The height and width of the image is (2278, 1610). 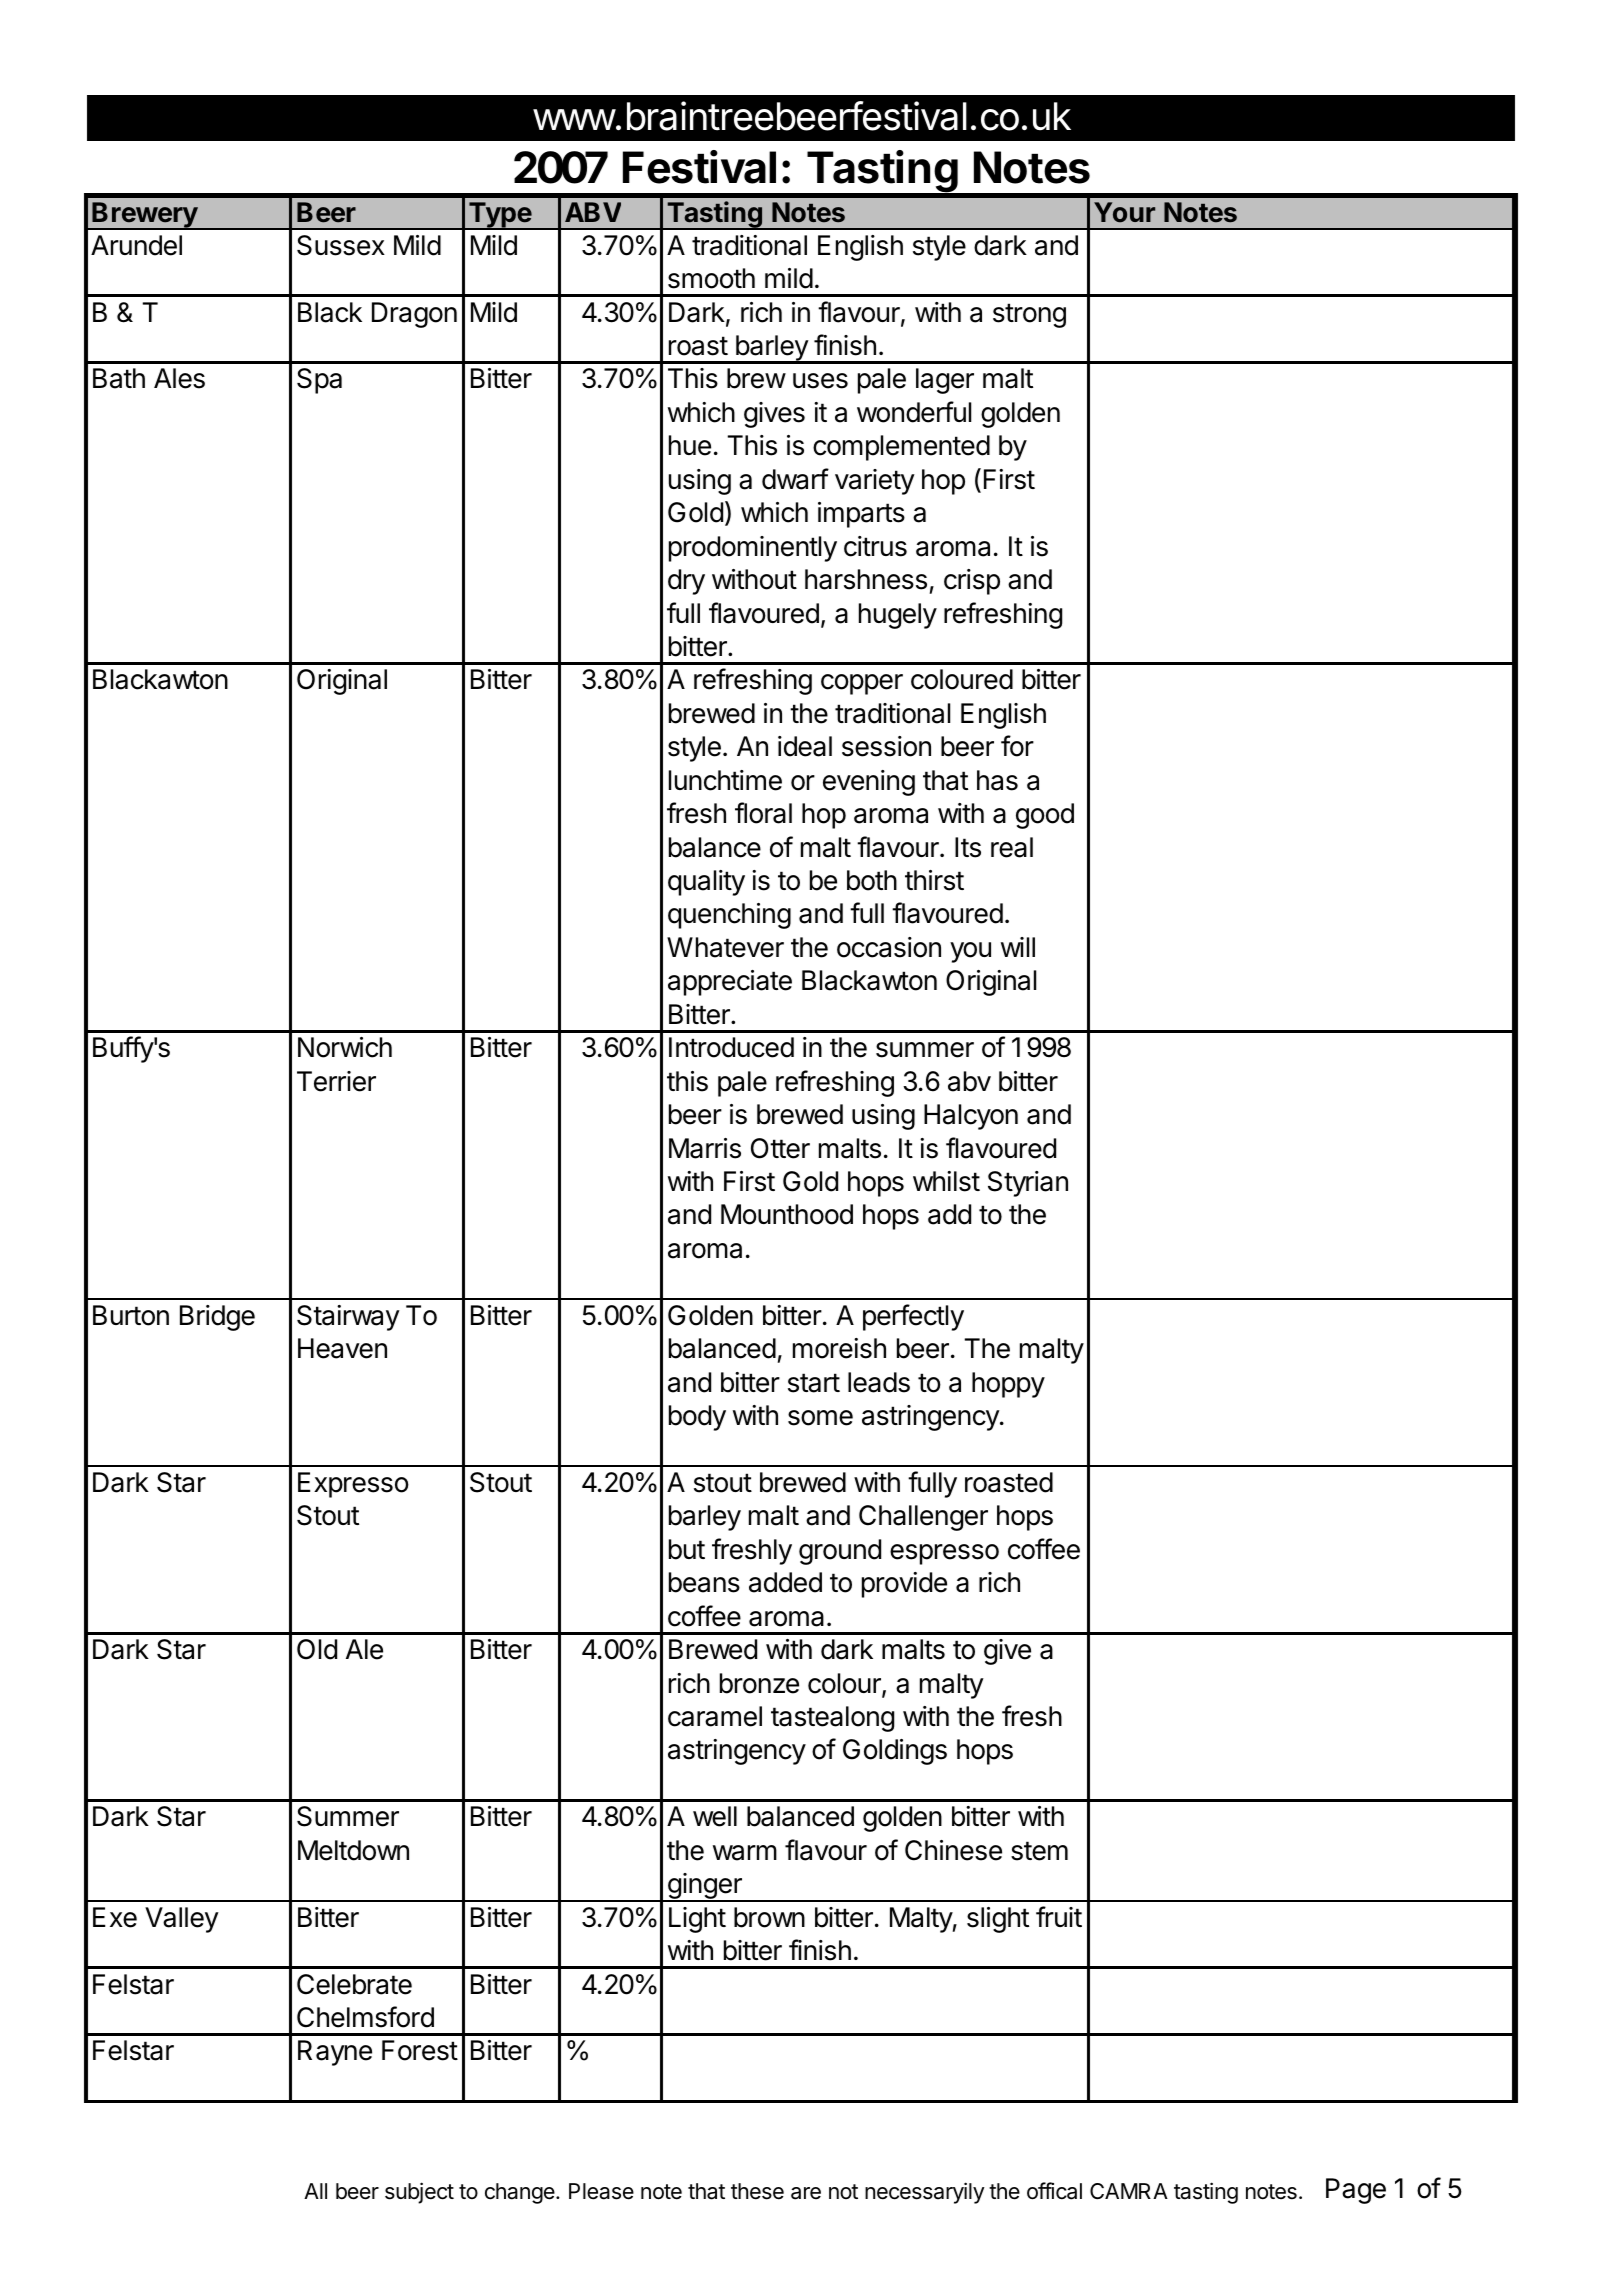 What do you see at coordinates (217, 1318) in the image?
I see `Bridge` at bounding box center [217, 1318].
